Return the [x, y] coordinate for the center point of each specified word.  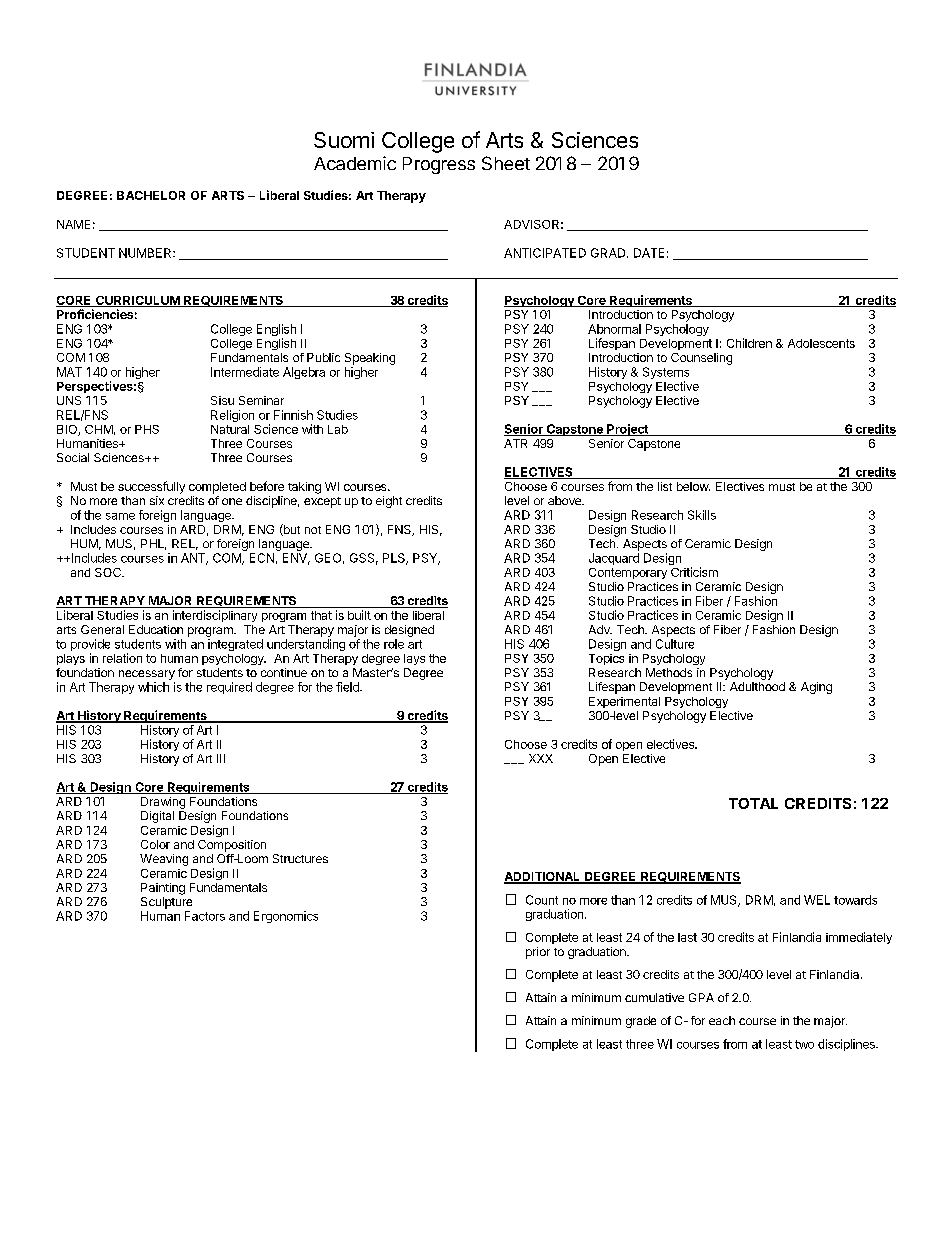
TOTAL [753, 803]
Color [155, 844]
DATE [649, 253]
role [394, 644]
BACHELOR [151, 195]
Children [749, 343]
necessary [147, 675]
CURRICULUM [137, 301]
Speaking [370, 359]
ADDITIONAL [543, 878]
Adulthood [757, 686]
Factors [205, 916]
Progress [439, 165]
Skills [702, 515]
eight [389, 502]
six [157, 500]
